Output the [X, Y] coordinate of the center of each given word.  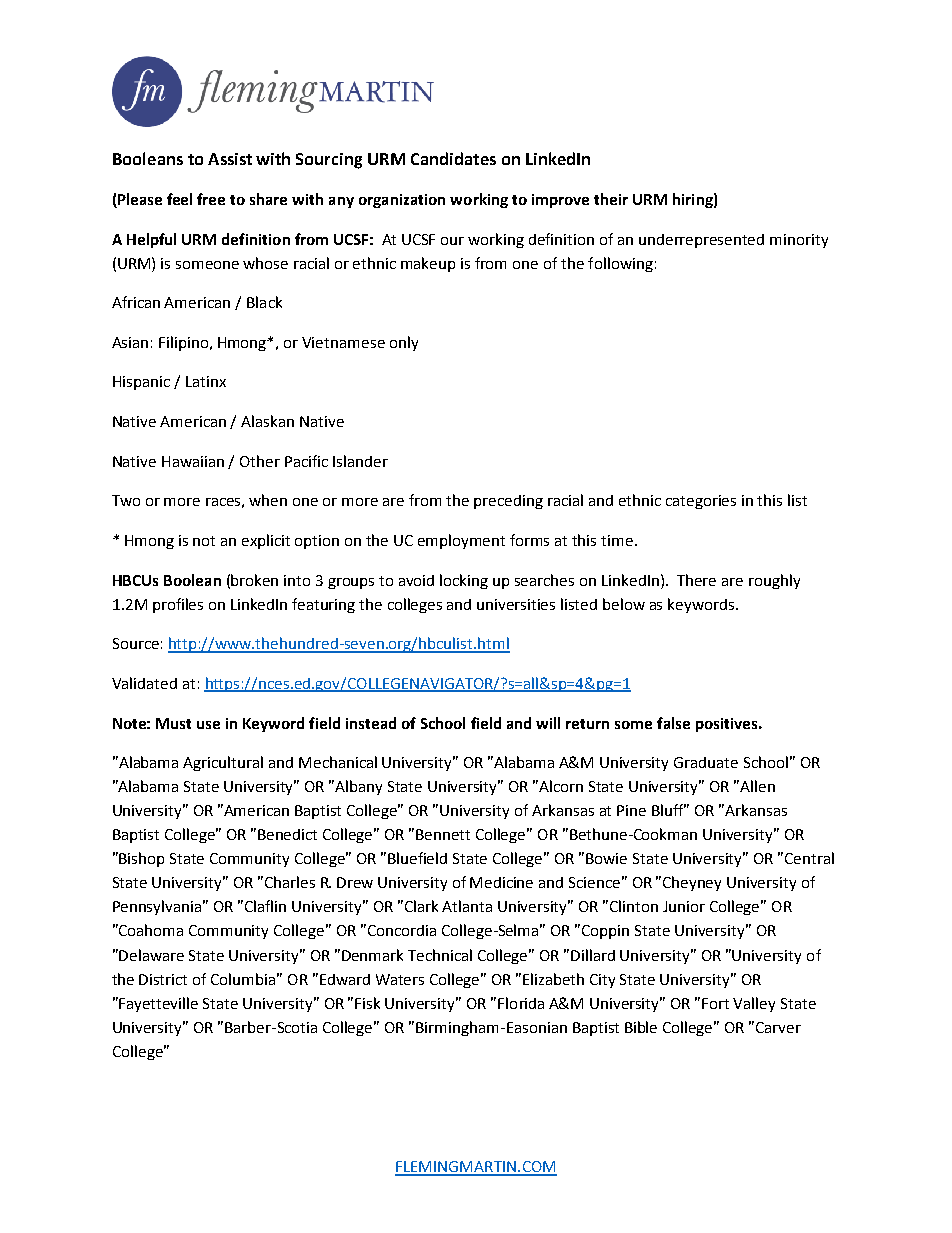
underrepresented [701, 241]
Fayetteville [158, 1004]
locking [464, 581]
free [211, 199]
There [696, 580]
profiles [178, 605]
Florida [521, 1003]
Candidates [453, 158]
